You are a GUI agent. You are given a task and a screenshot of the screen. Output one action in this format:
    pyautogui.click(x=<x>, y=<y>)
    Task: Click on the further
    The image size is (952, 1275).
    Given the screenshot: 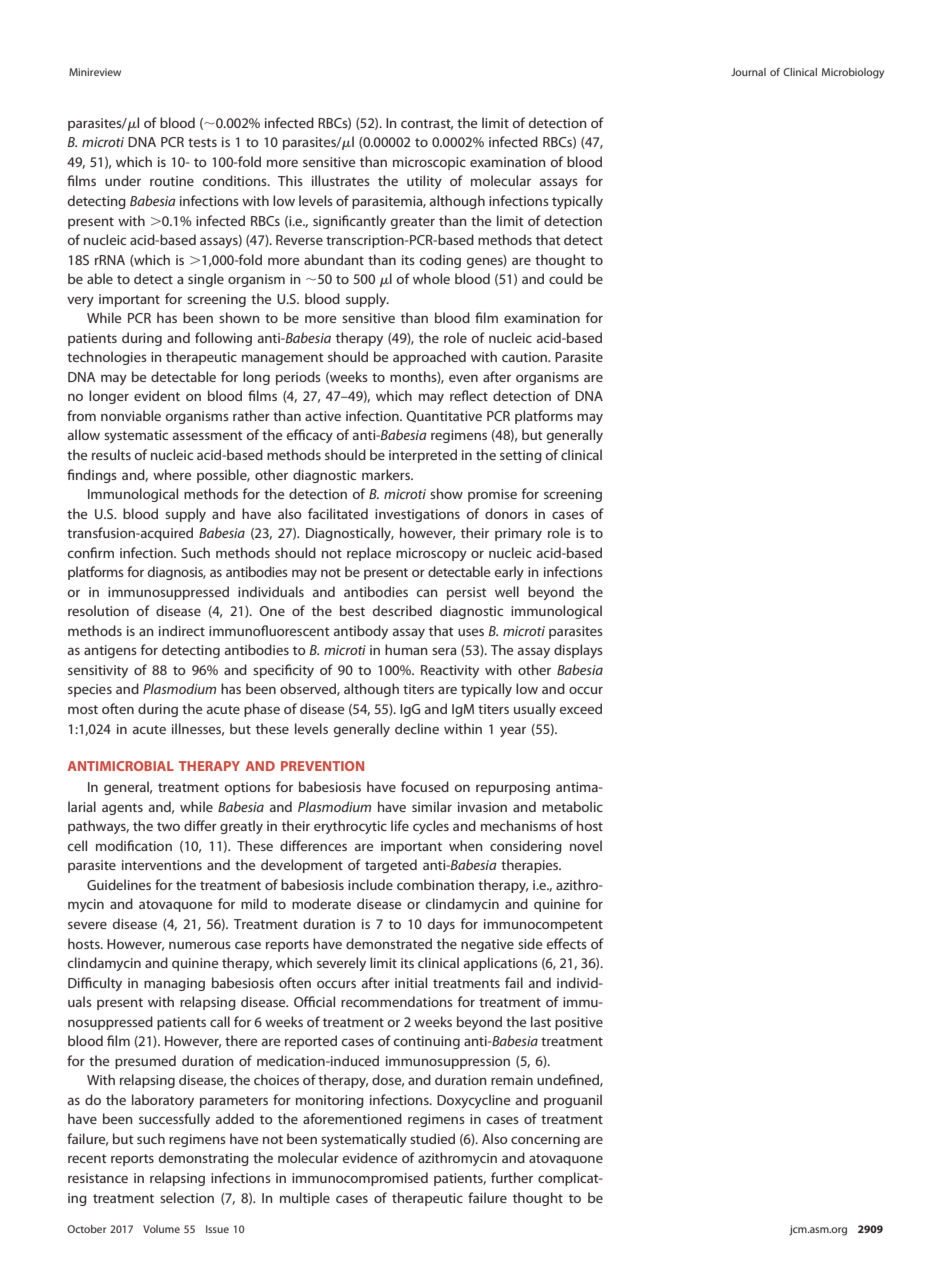 What is the action you would take?
    pyautogui.click(x=512, y=1177)
